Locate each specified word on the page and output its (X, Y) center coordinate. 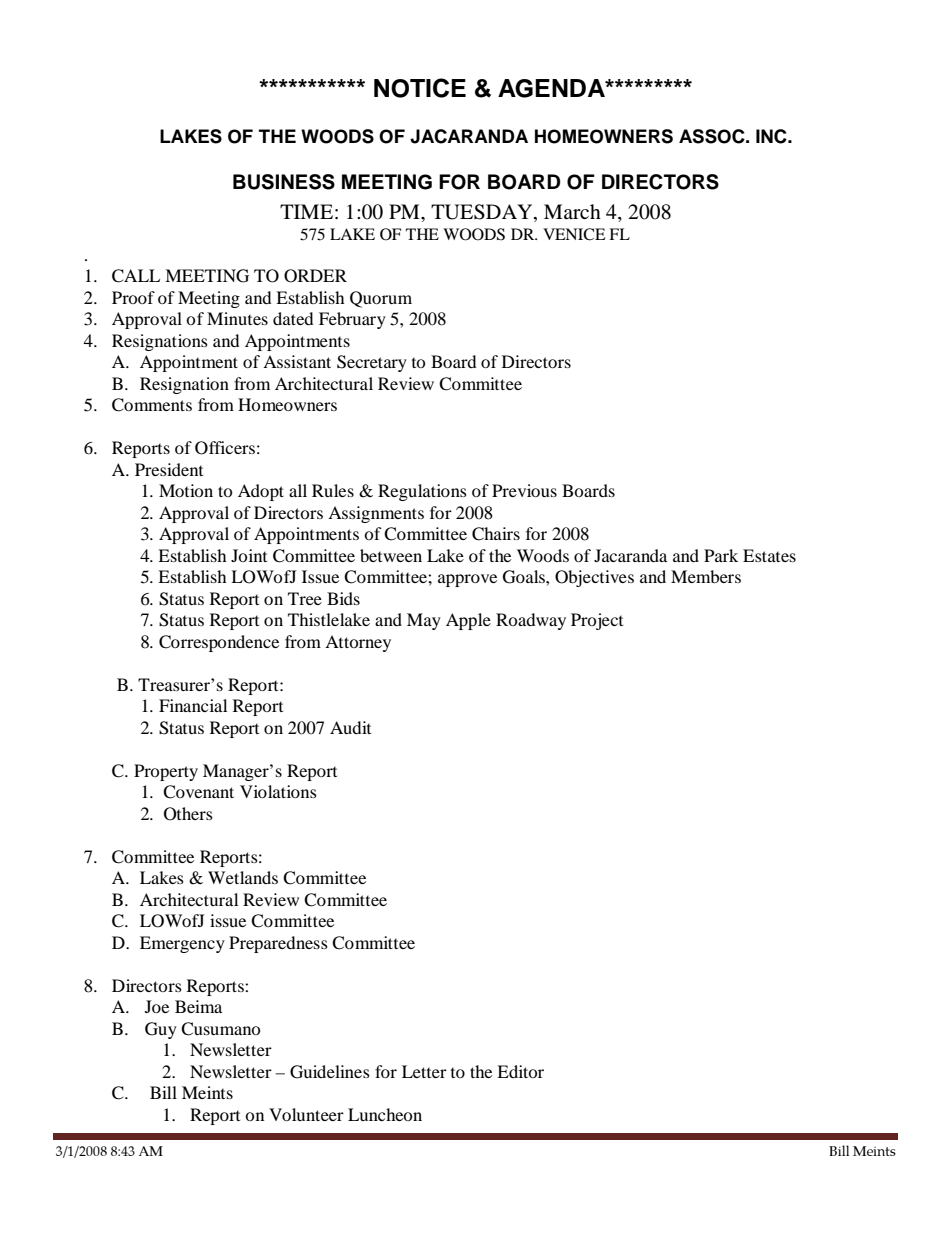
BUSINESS (284, 182)
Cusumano (220, 1029)
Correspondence (219, 643)
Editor (520, 1071)
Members (706, 576)
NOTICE (420, 88)
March (572, 211)
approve (467, 580)
